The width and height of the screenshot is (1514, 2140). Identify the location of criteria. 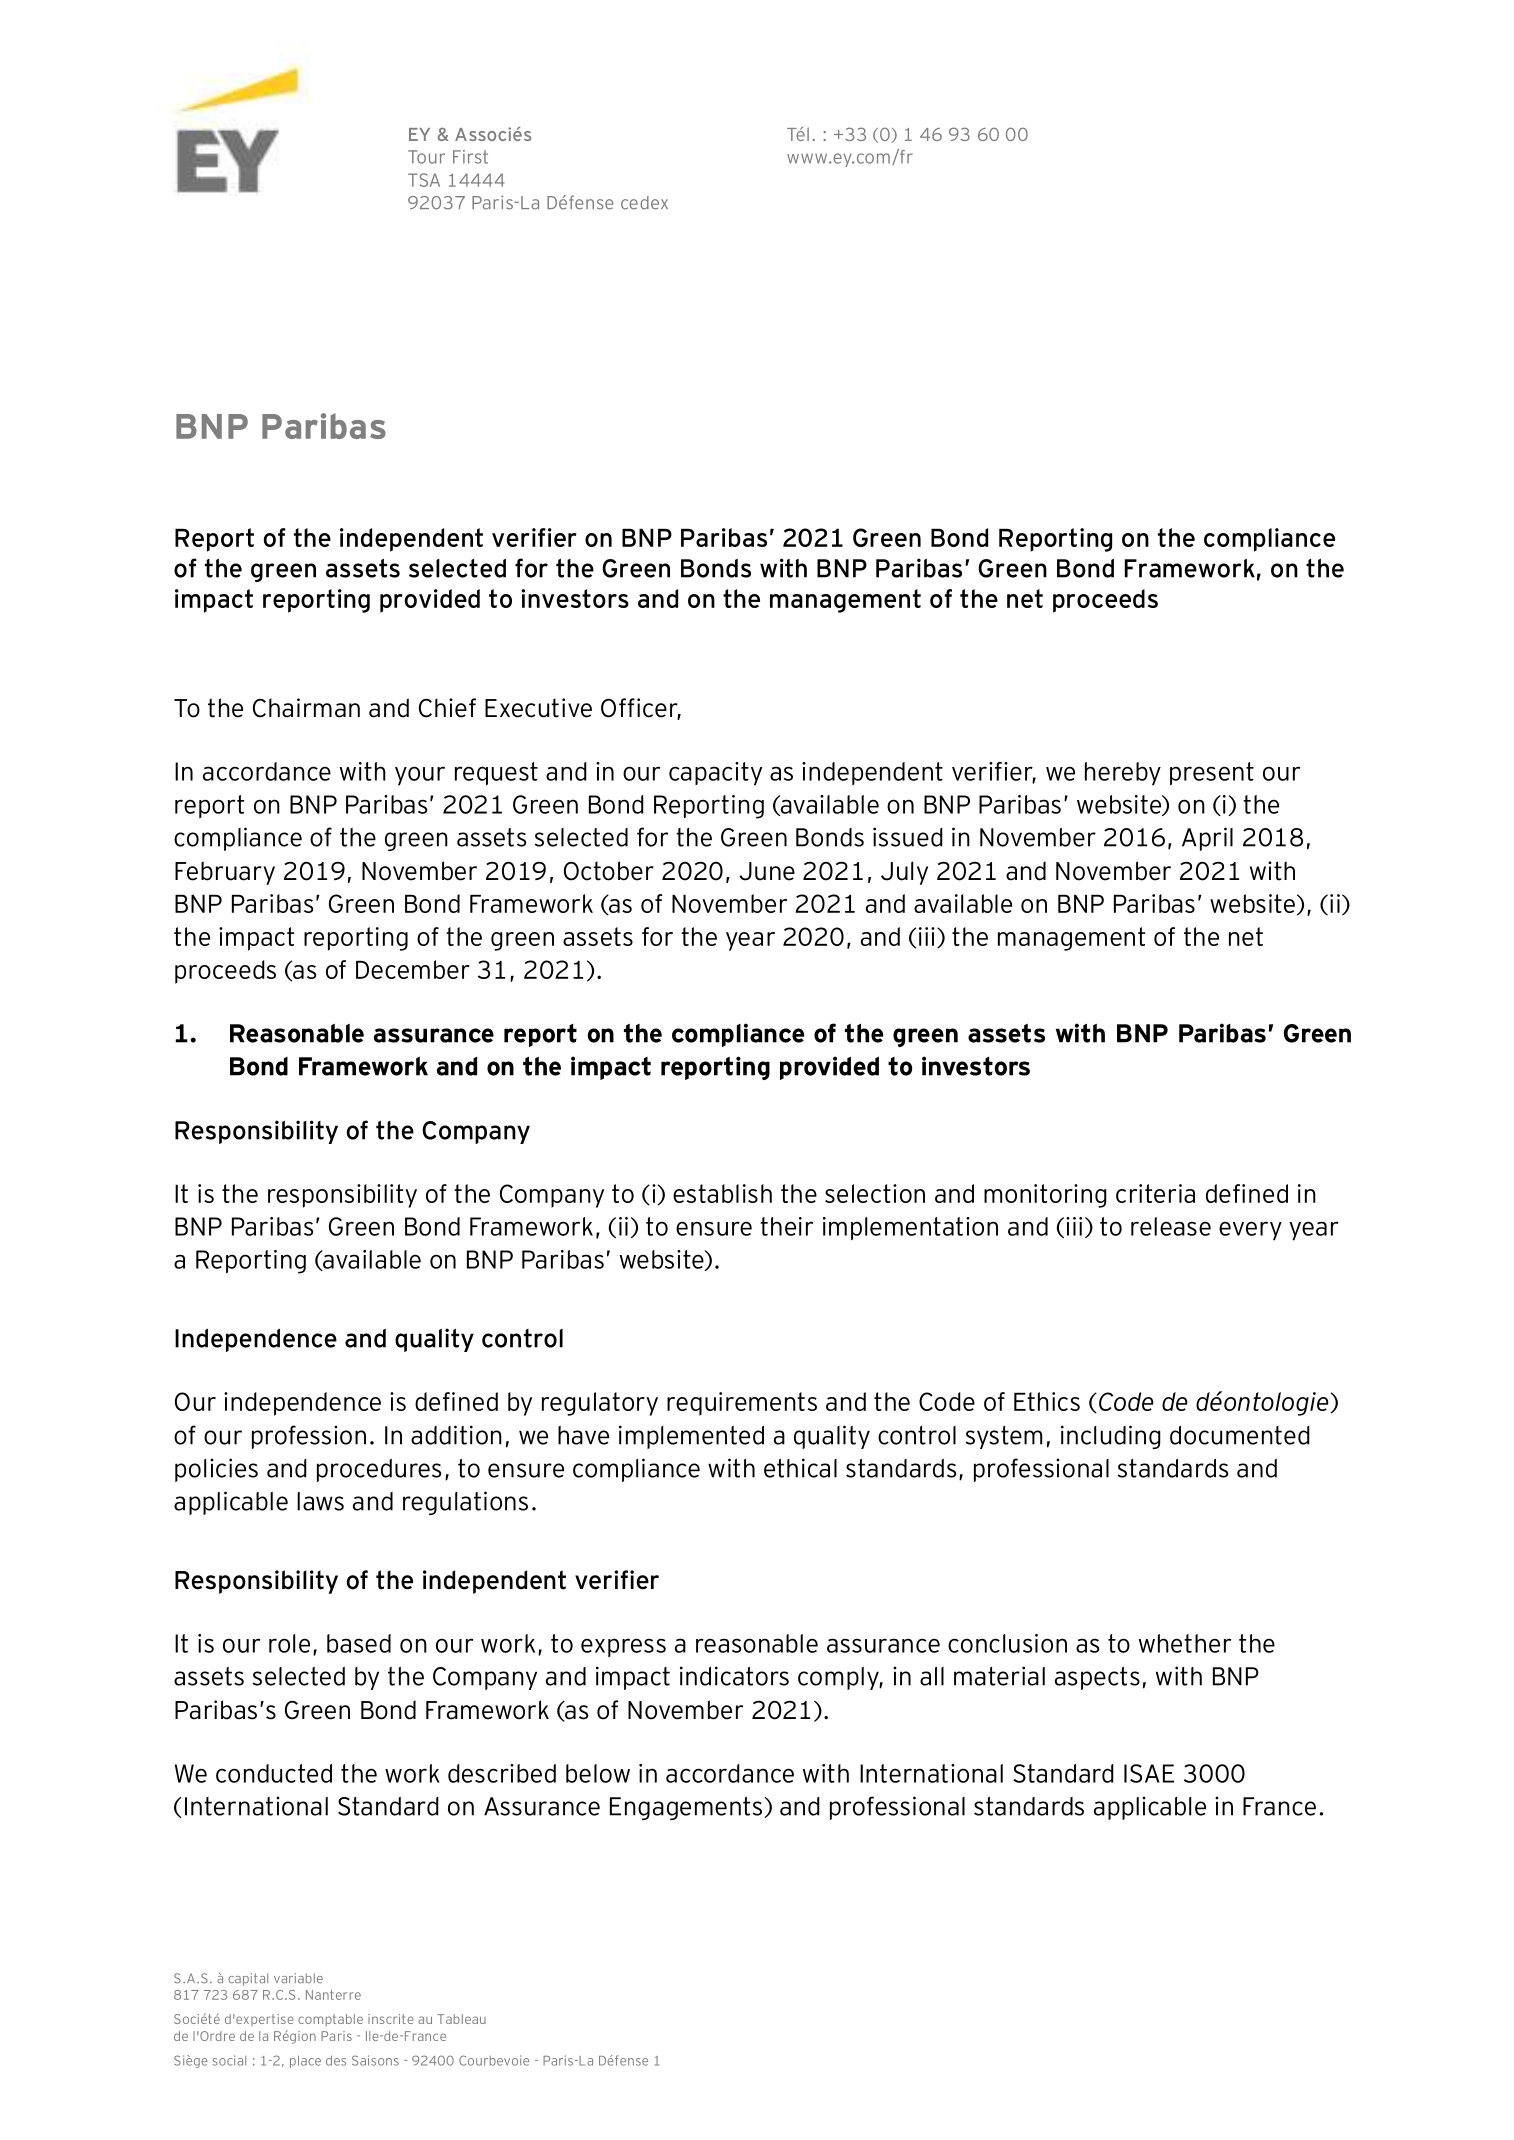
(1155, 1193).
